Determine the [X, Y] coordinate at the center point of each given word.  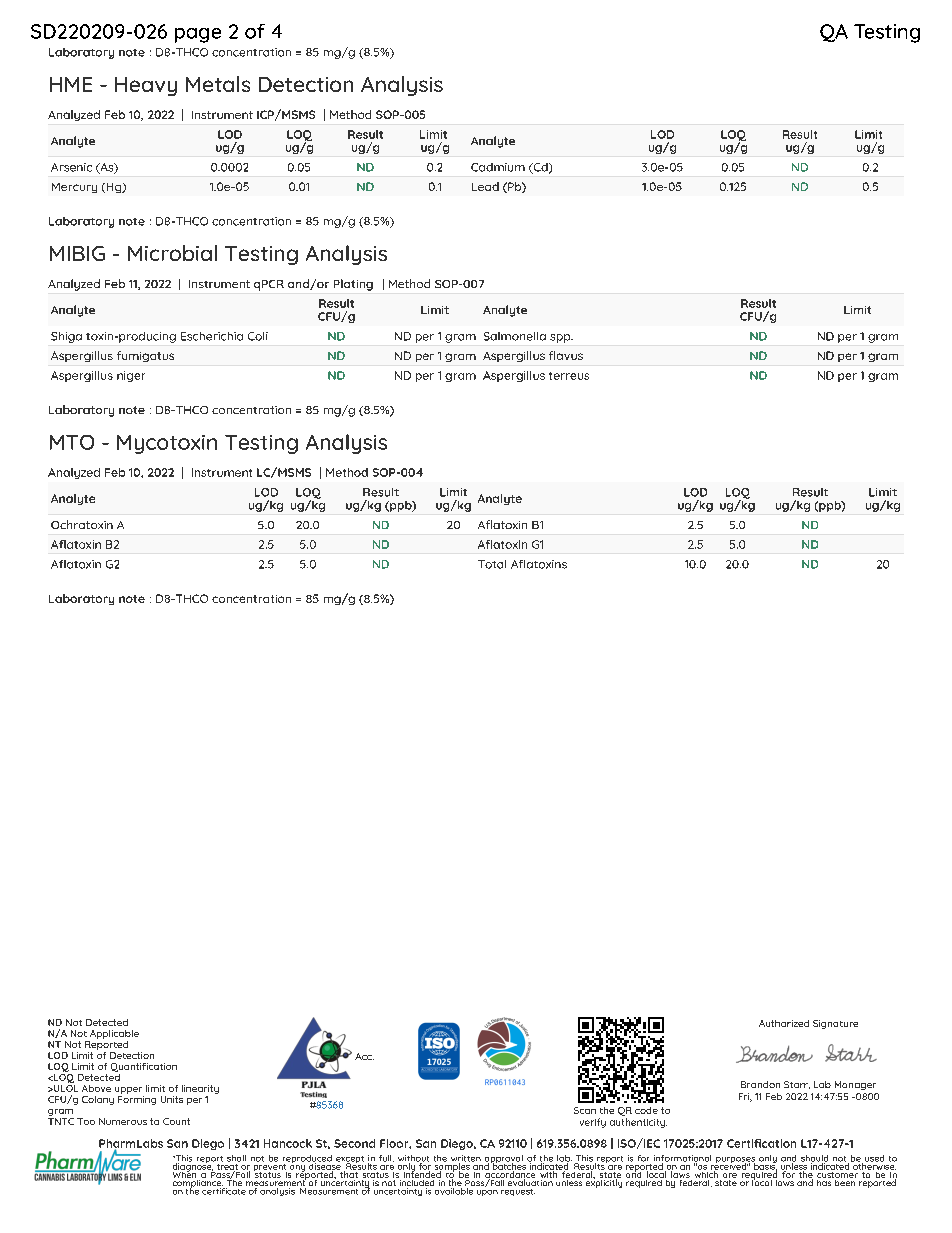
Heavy [146, 86]
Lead [485, 186]
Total [492, 564]
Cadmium [498, 167]
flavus [566, 355]
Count [176, 1121]
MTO [72, 442]
